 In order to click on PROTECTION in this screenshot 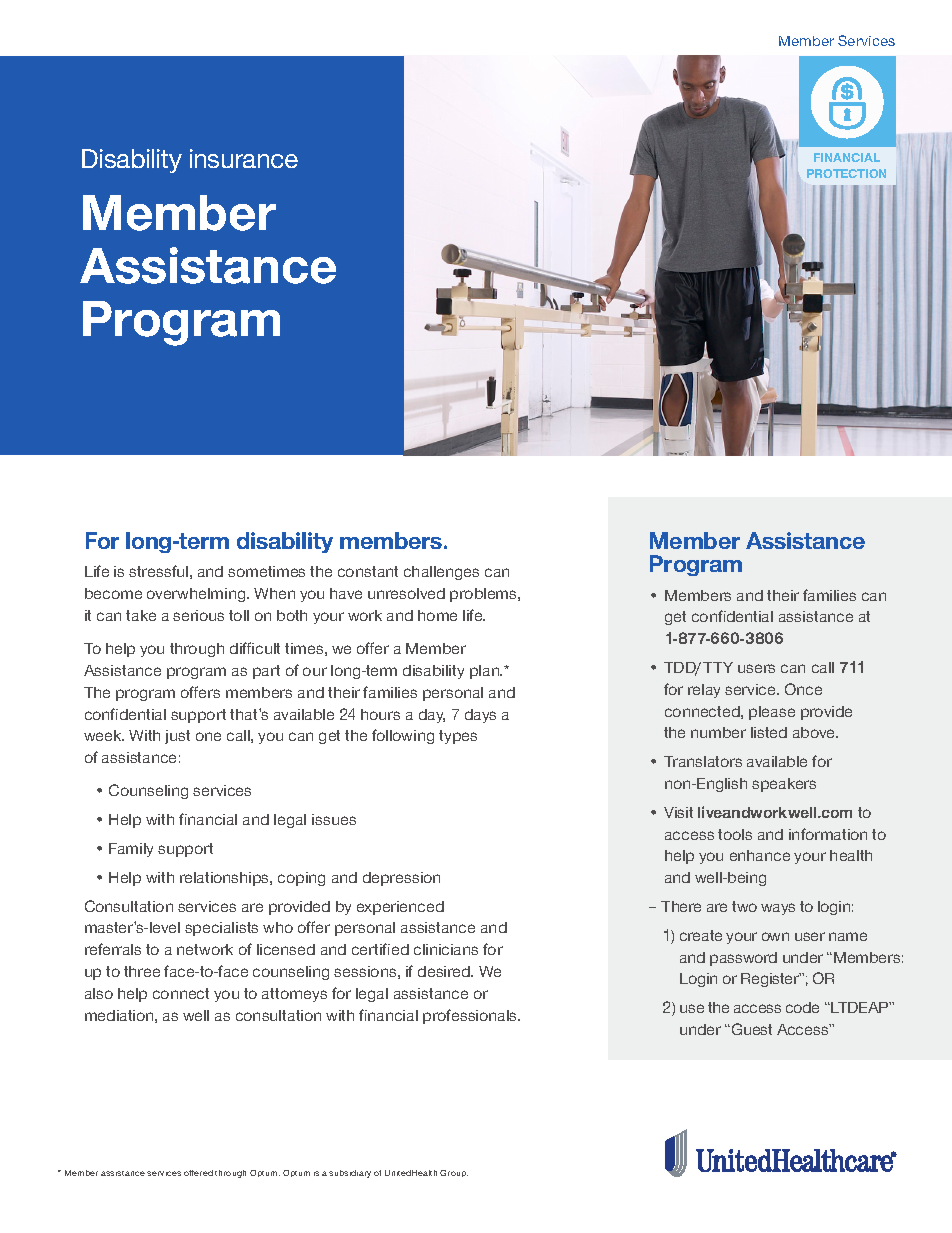, I will do `click(846, 173)`.
